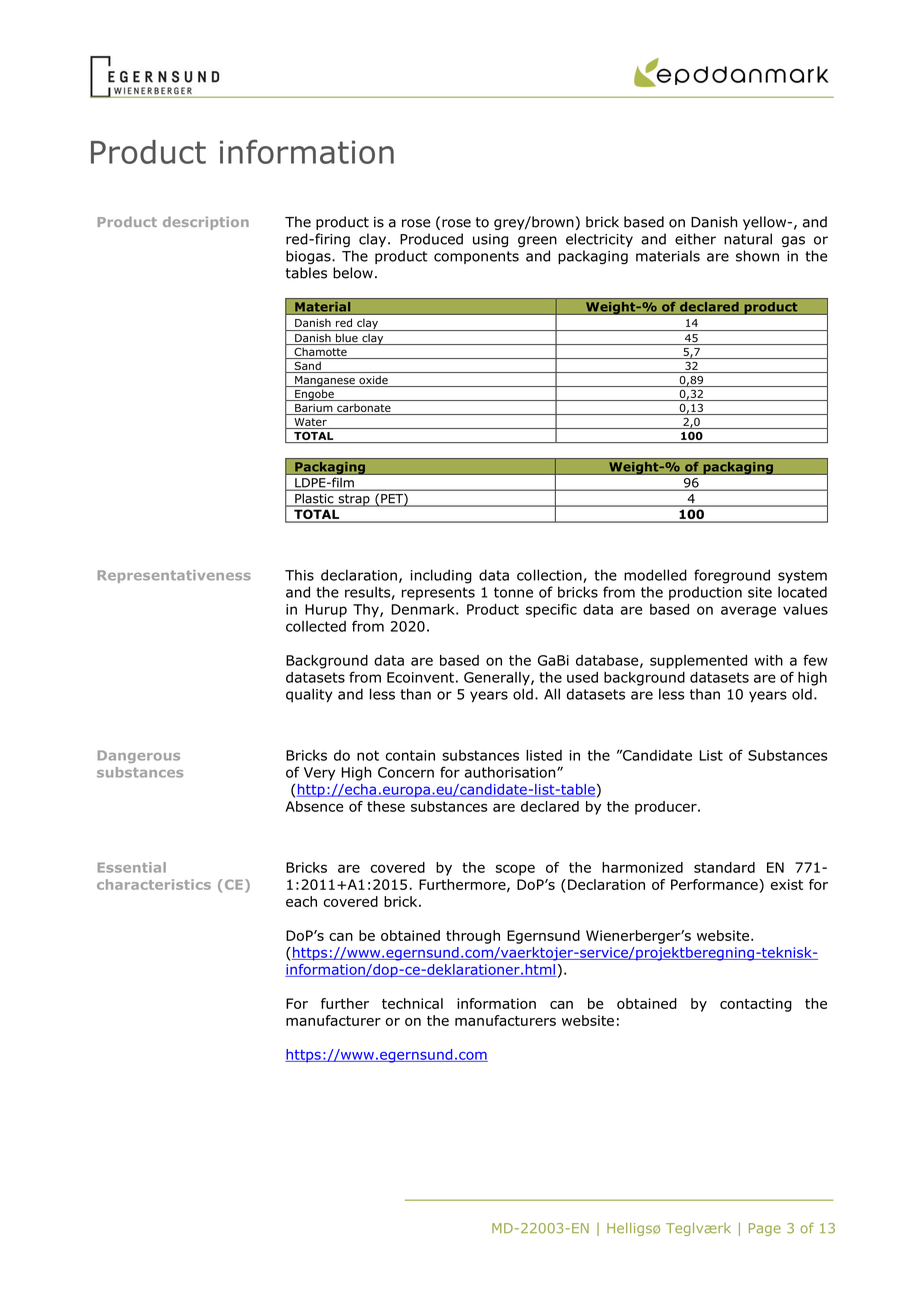 The width and height of the screenshot is (924, 1308). What do you see at coordinates (511, 772) in the screenshot?
I see `authorisation` at bounding box center [511, 772].
